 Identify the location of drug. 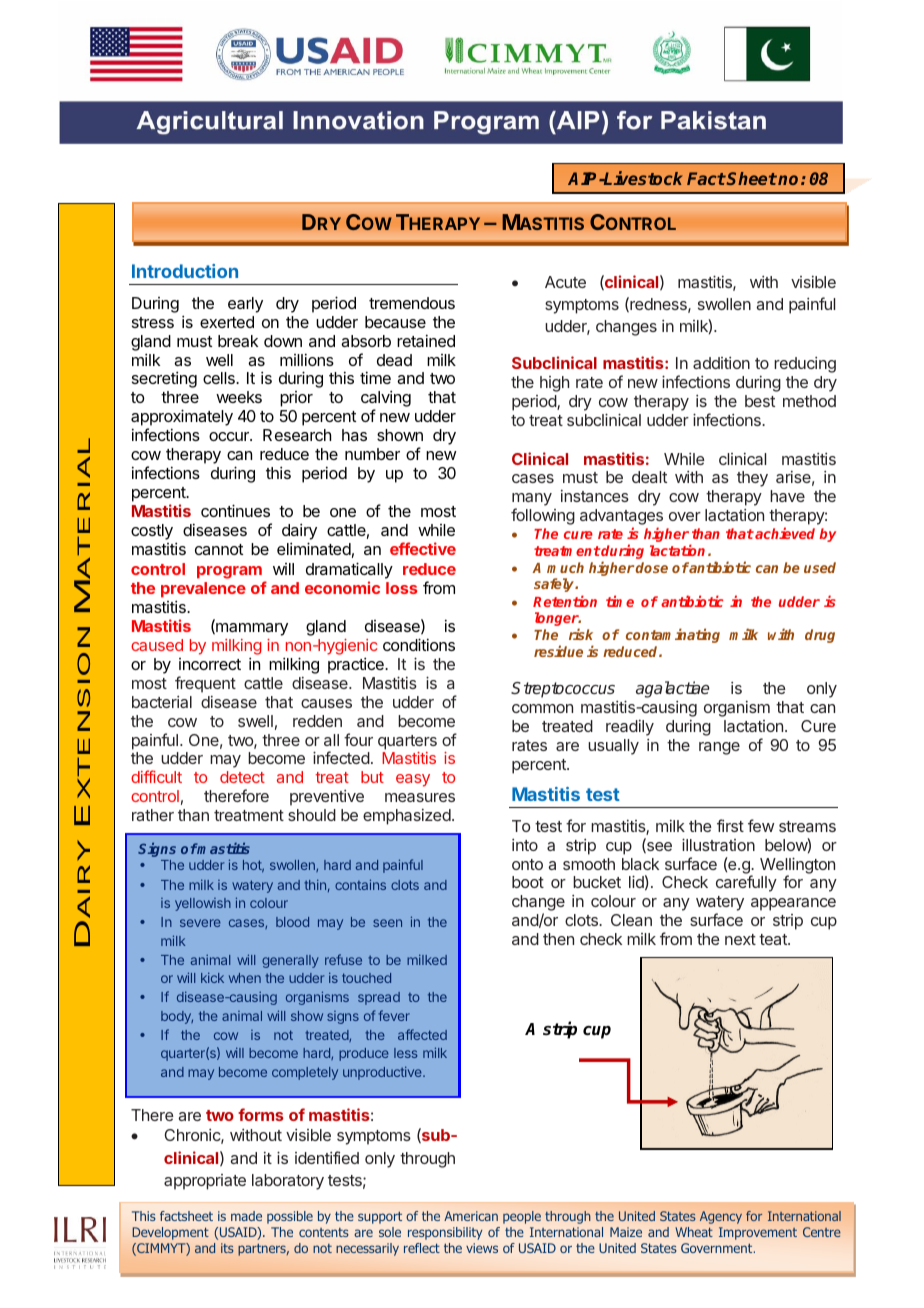
(820, 636).
